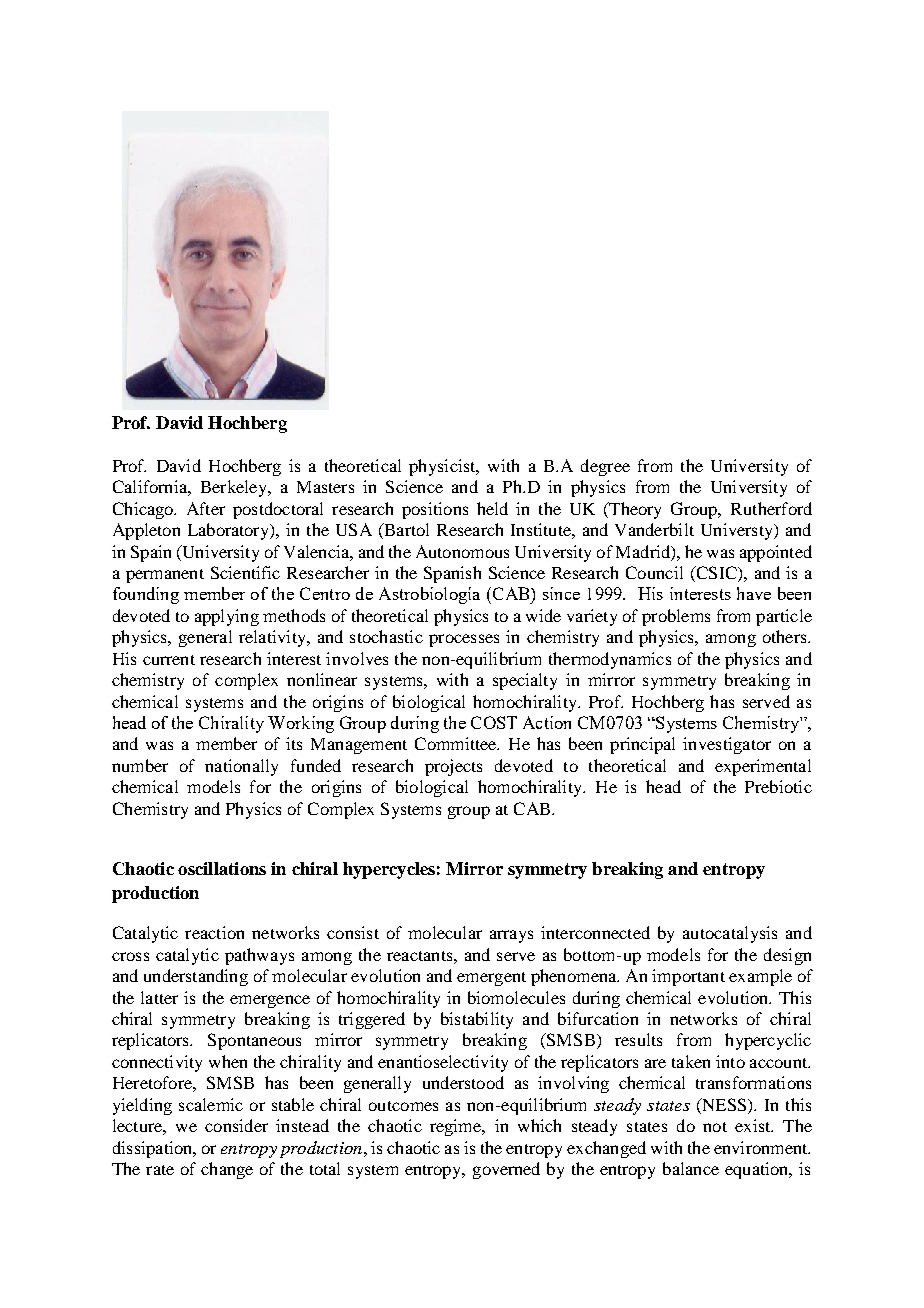  What do you see at coordinates (222, 868) in the page?
I see `oscillations` at bounding box center [222, 868].
